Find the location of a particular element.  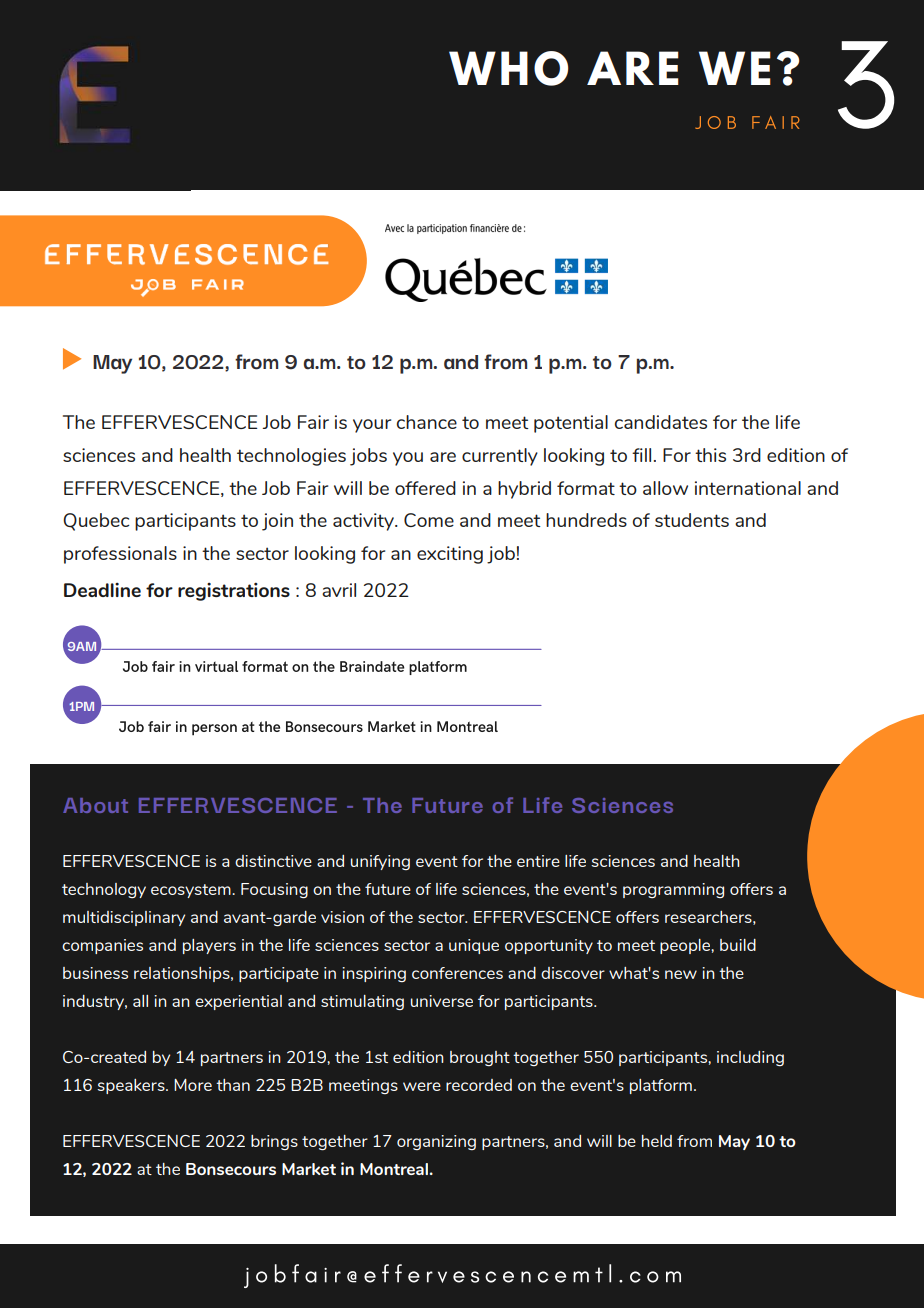

chance is located at coordinates (427, 422).
